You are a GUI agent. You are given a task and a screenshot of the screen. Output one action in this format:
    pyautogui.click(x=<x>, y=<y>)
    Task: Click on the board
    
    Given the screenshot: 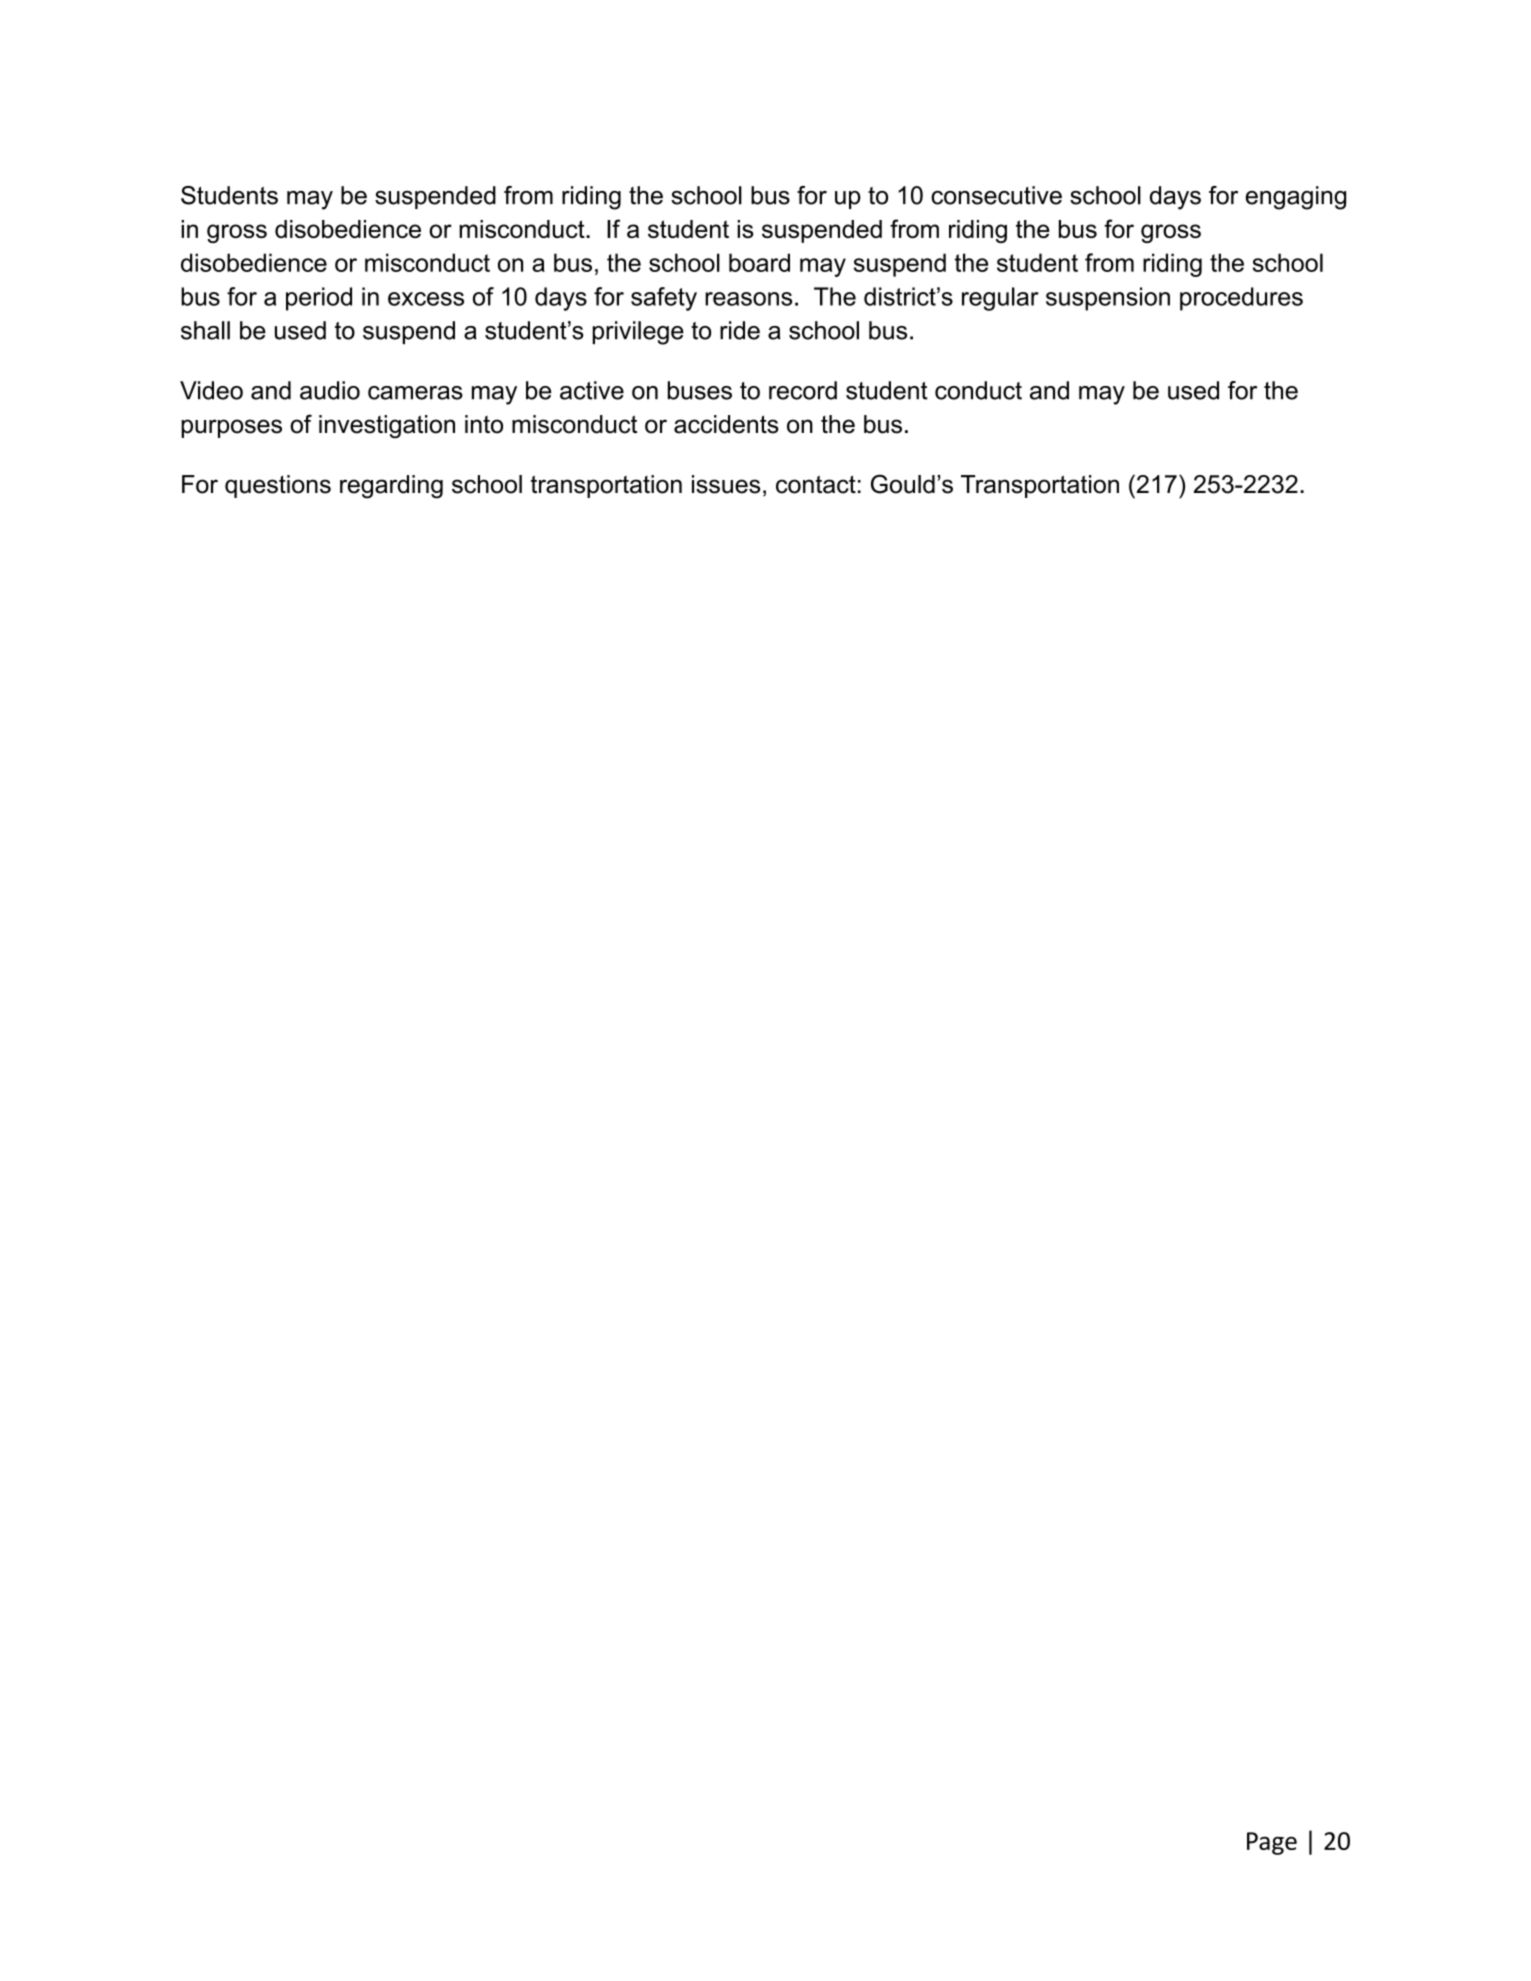 What is the action you would take?
    pyautogui.click(x=759, y=262)
